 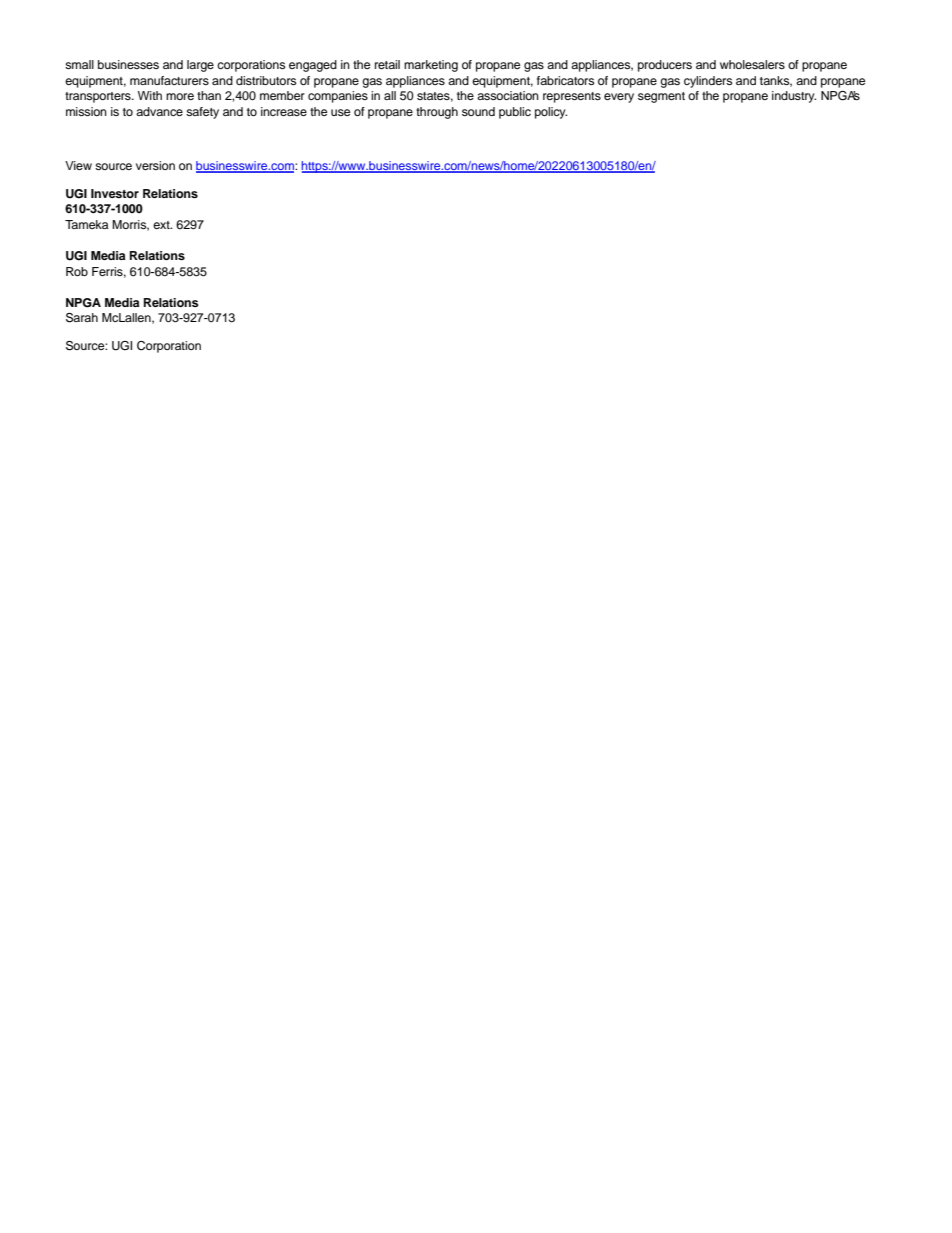 What do you see at coordinates (431, 66) in the document?
I see `marketing` at bounding box center [431, 66].
